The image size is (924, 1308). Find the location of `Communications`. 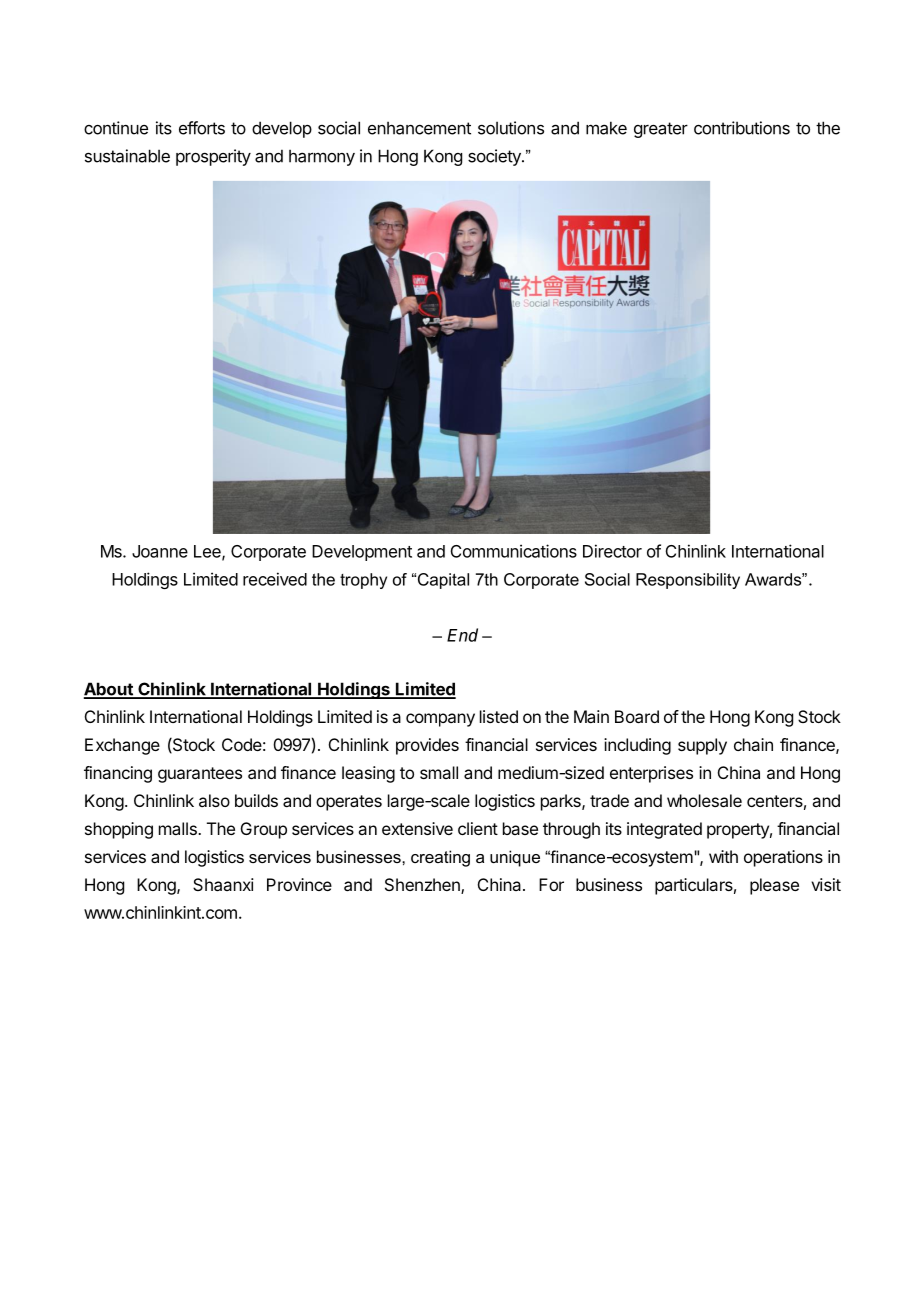

Communications is located at coordinates (514, 551).
